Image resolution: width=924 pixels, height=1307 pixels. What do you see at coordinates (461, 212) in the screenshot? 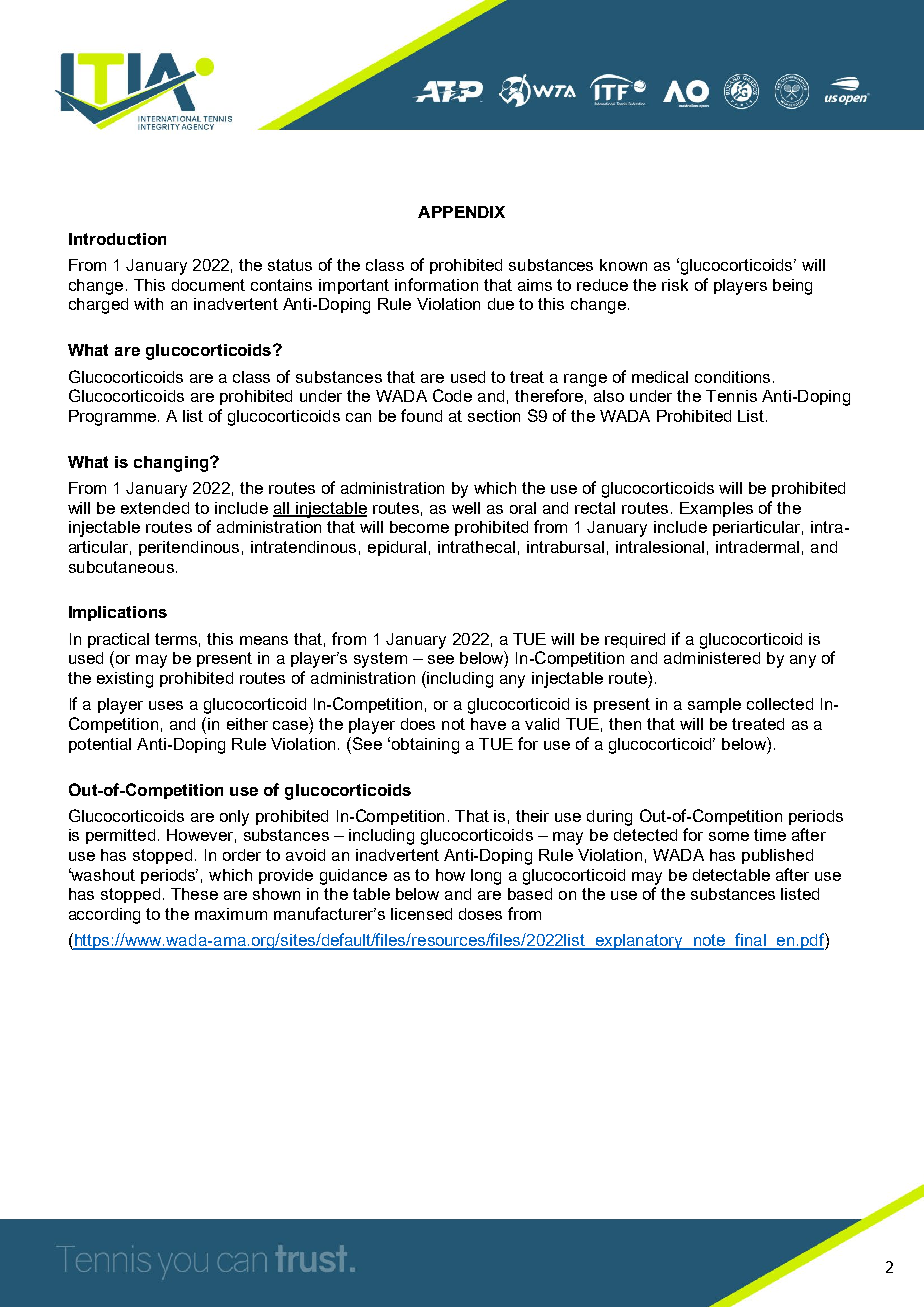
I see `APPENDIX` at bounding box center [461, 212].
